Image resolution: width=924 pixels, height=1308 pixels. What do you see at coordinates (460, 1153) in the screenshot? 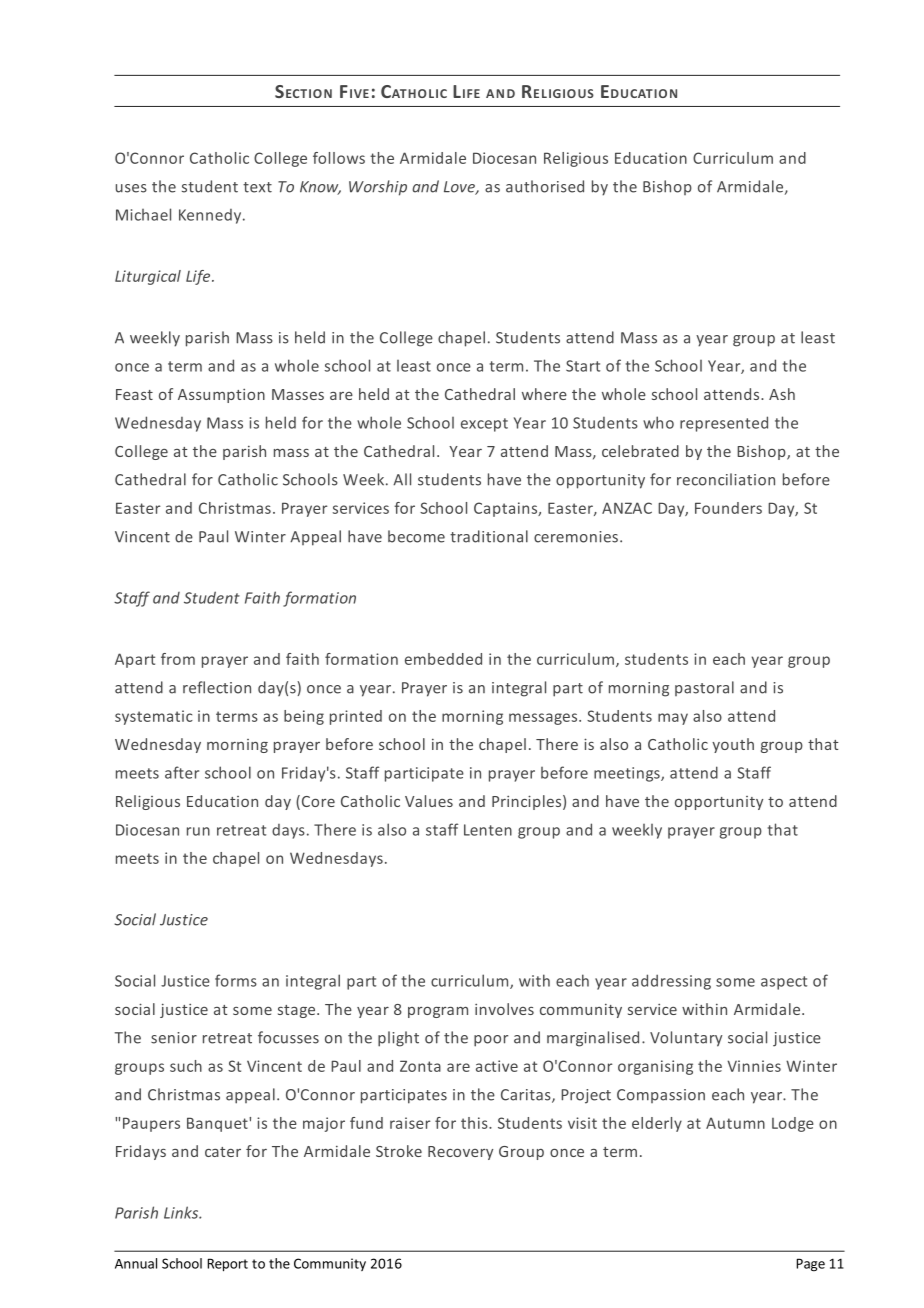
I see `Recovery` at bounding box center [460, 1153].
